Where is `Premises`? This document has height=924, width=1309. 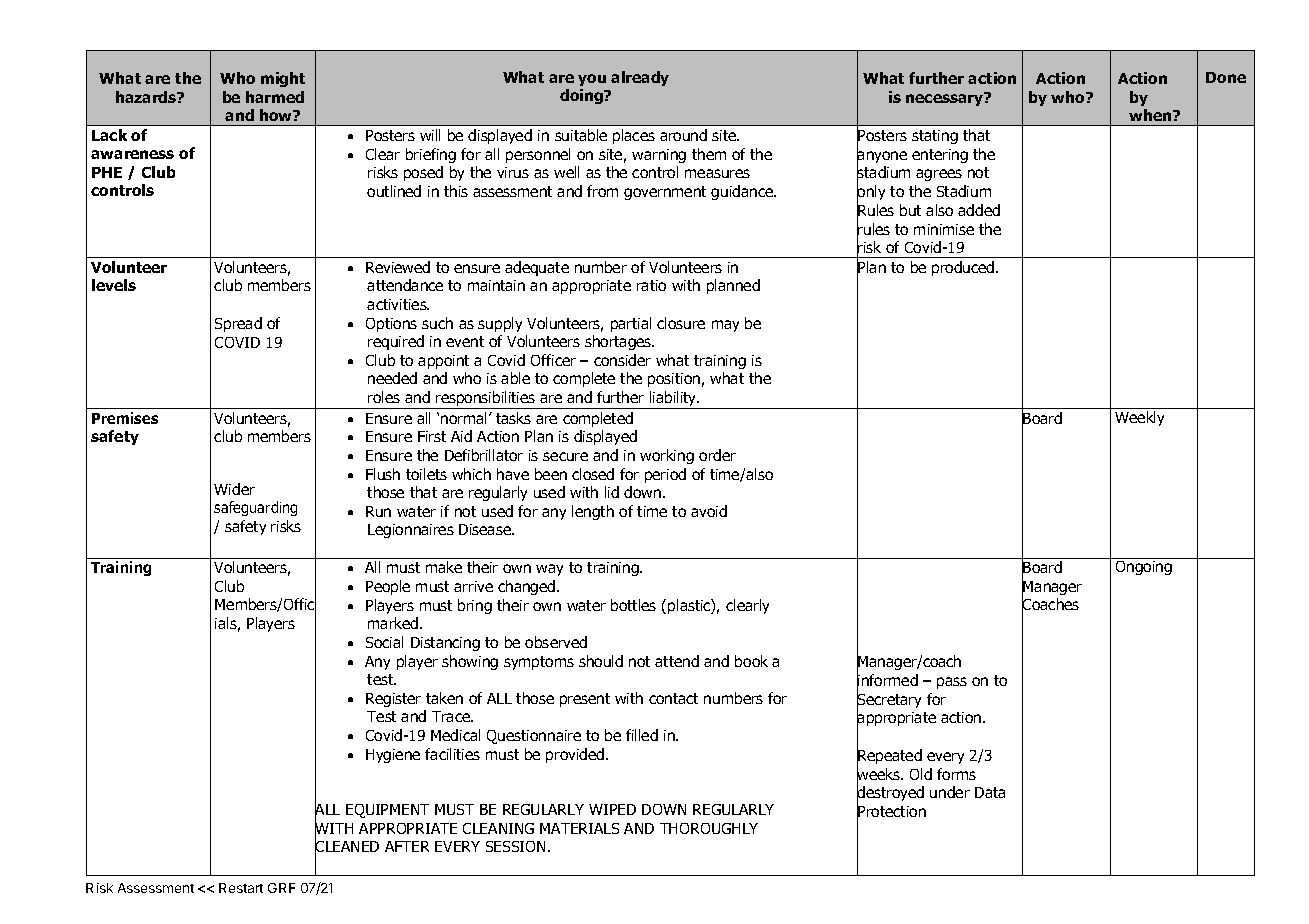 Premises is located at coordinates (125, 418).
